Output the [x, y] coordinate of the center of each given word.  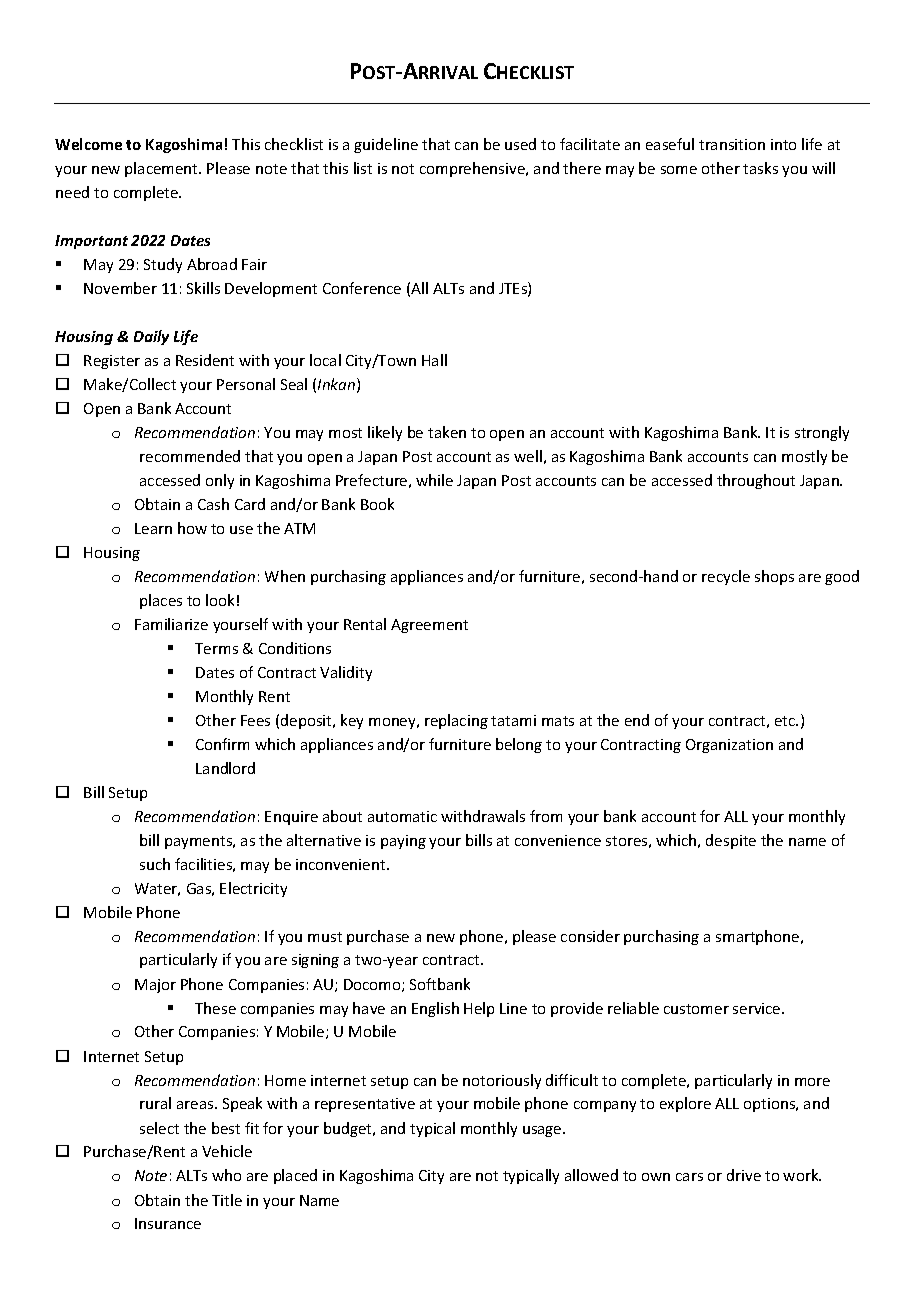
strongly [822, 433]
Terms [216, 648]
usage [543, 1131]
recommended [190, 456]
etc [786, 721]
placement [163, 169]
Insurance [168, 1223]
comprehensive [473, 169]
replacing [456, 721]
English [435, 1009]
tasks [760, 168]
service [758, 1008]
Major [155, 986]
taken [447, 432]
